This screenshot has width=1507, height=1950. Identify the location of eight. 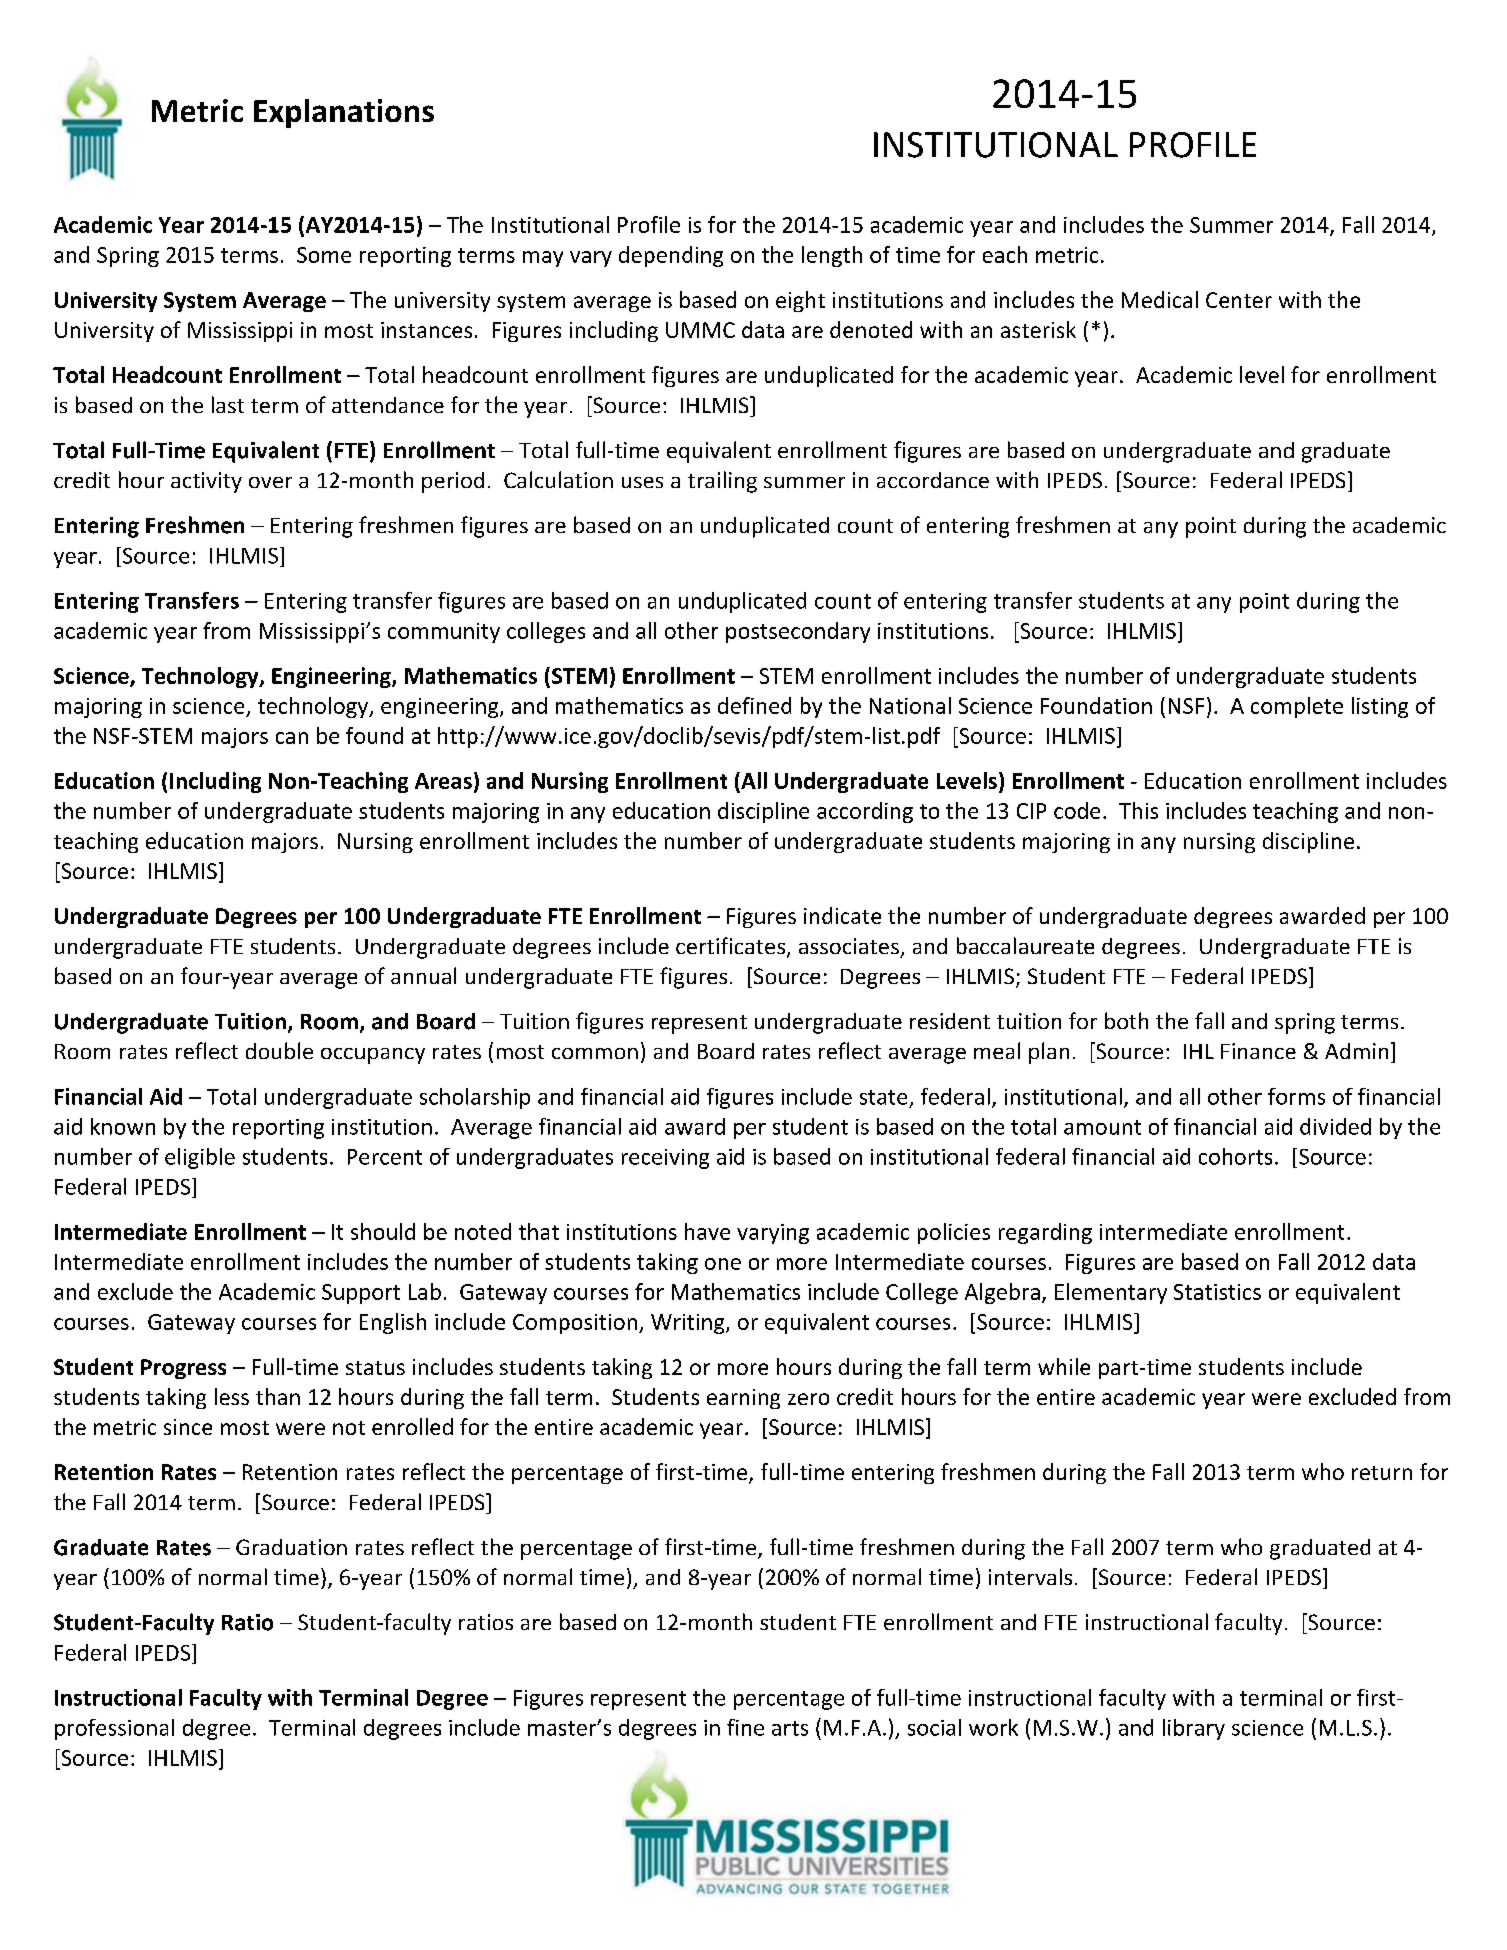
(800, 301).
